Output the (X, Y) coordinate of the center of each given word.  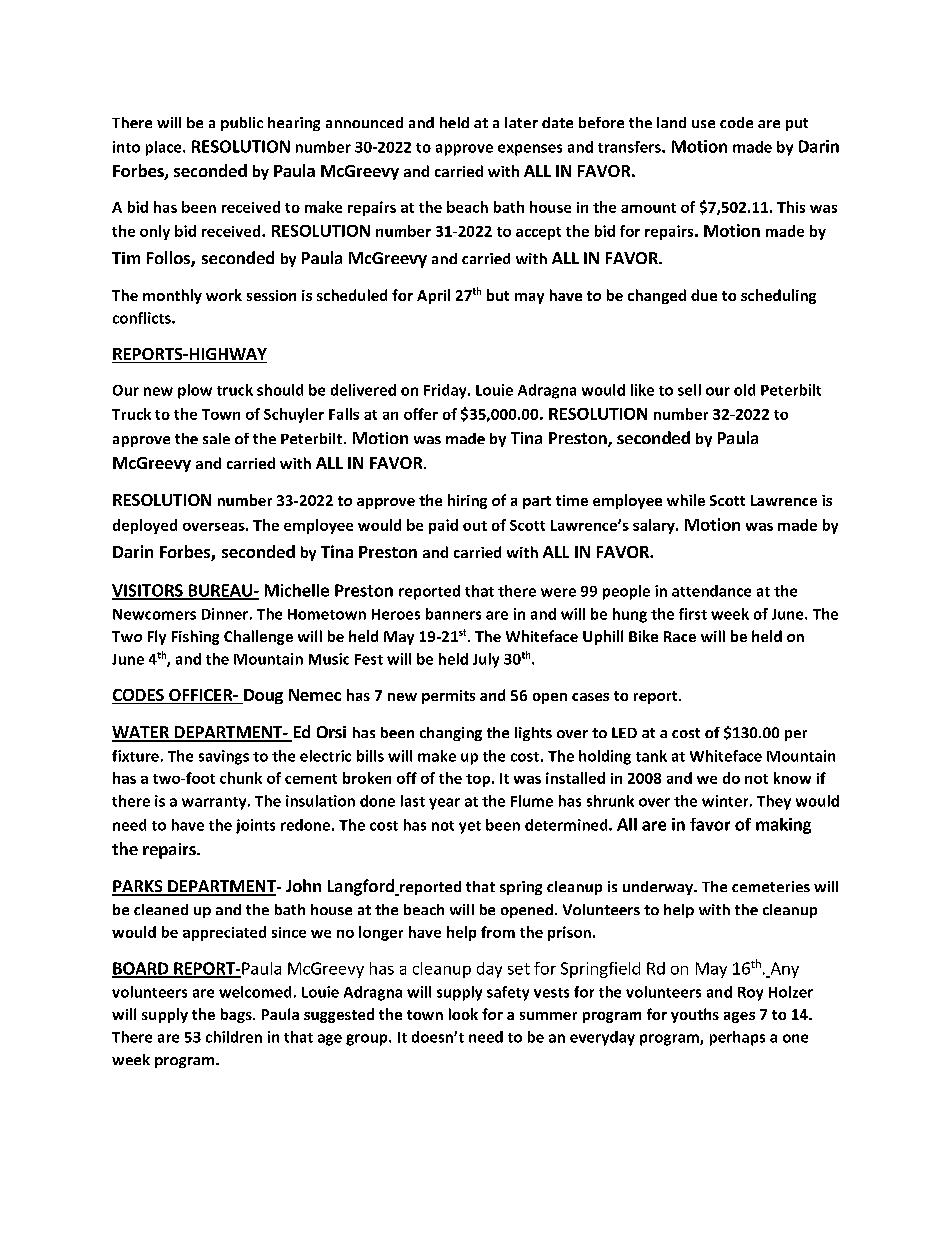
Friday (446, 391)
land (671, 122)
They (774, 802)
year (444, 804)
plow (195, 391)
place (165, 148)
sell (689, 390)
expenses (530, 150)
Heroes (396, 614)
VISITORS (148, 591)
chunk (241, 778)
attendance (711, 591)
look (463, 1014)
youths (695, 1015)
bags (237, 1015)
